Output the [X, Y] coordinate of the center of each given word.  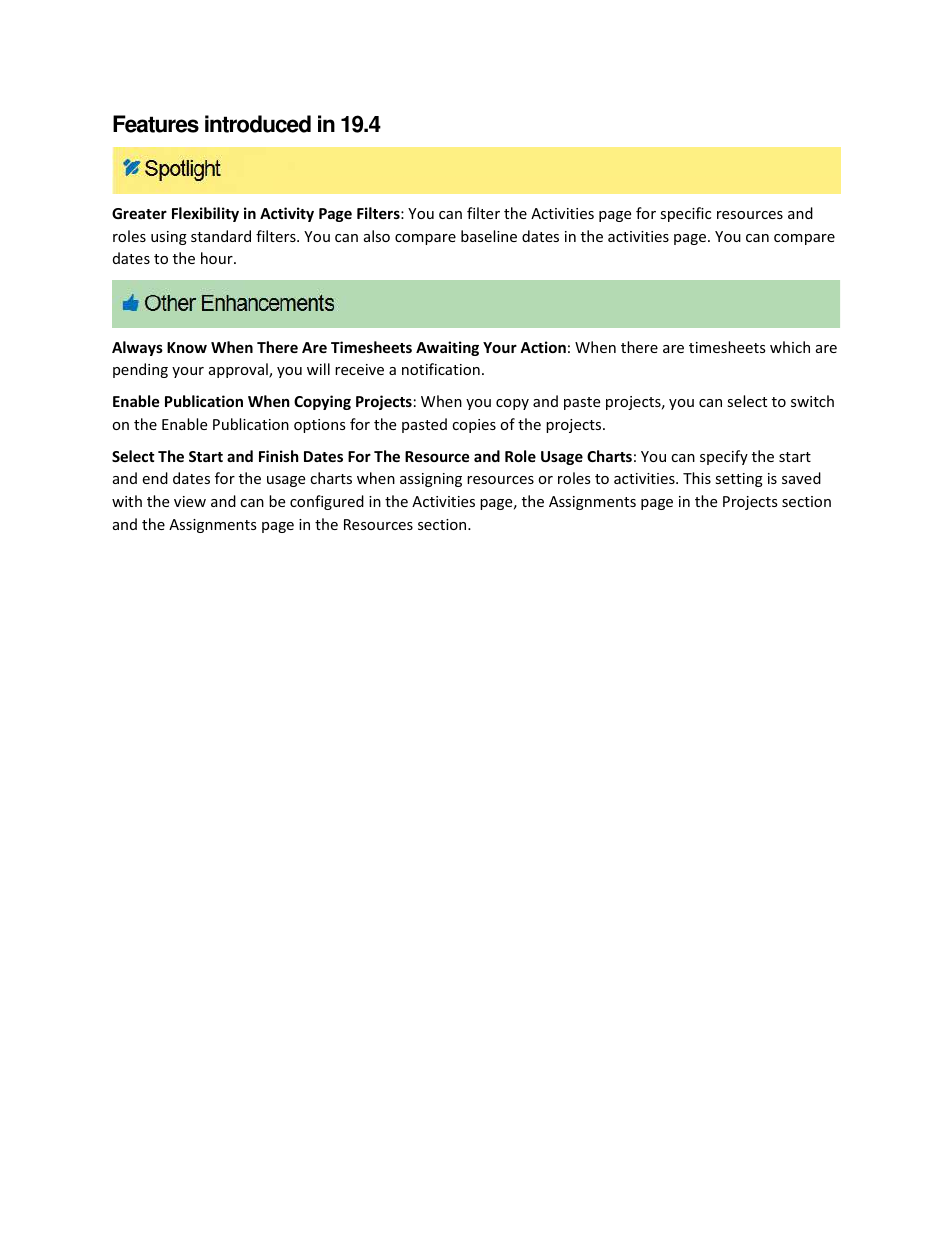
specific [685, 214]
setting [739, 480]
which [790, 347]
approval [239, 370]
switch [812, 401]
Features [156, 124]
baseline [489, 236]
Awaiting [447, 348]
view [190, 501]
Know [187, 347]
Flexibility [205, 214]
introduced [258, 124]
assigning [431, 480]
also [377, 236]
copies [474, 426]
